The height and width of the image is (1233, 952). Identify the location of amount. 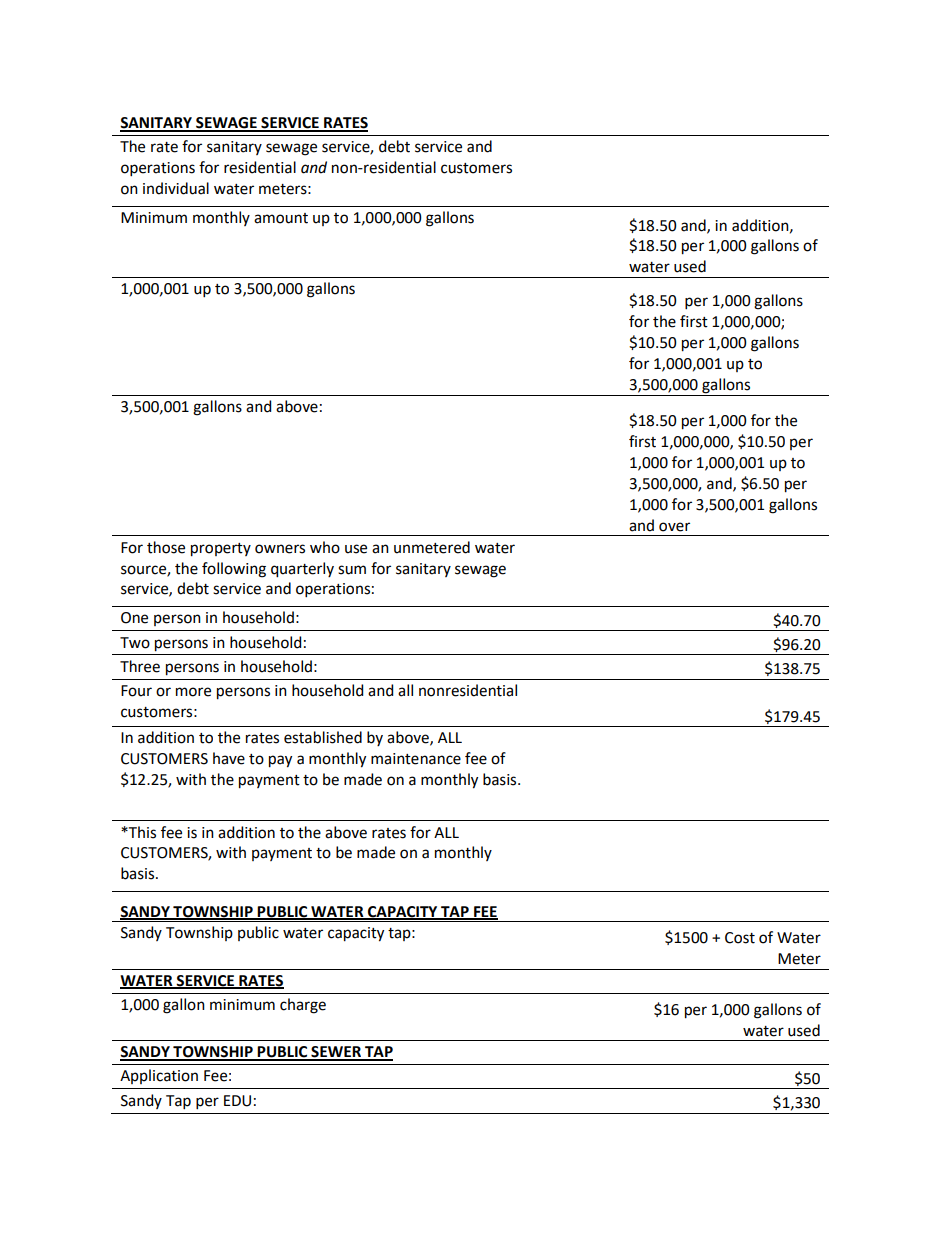
(281, 218).
